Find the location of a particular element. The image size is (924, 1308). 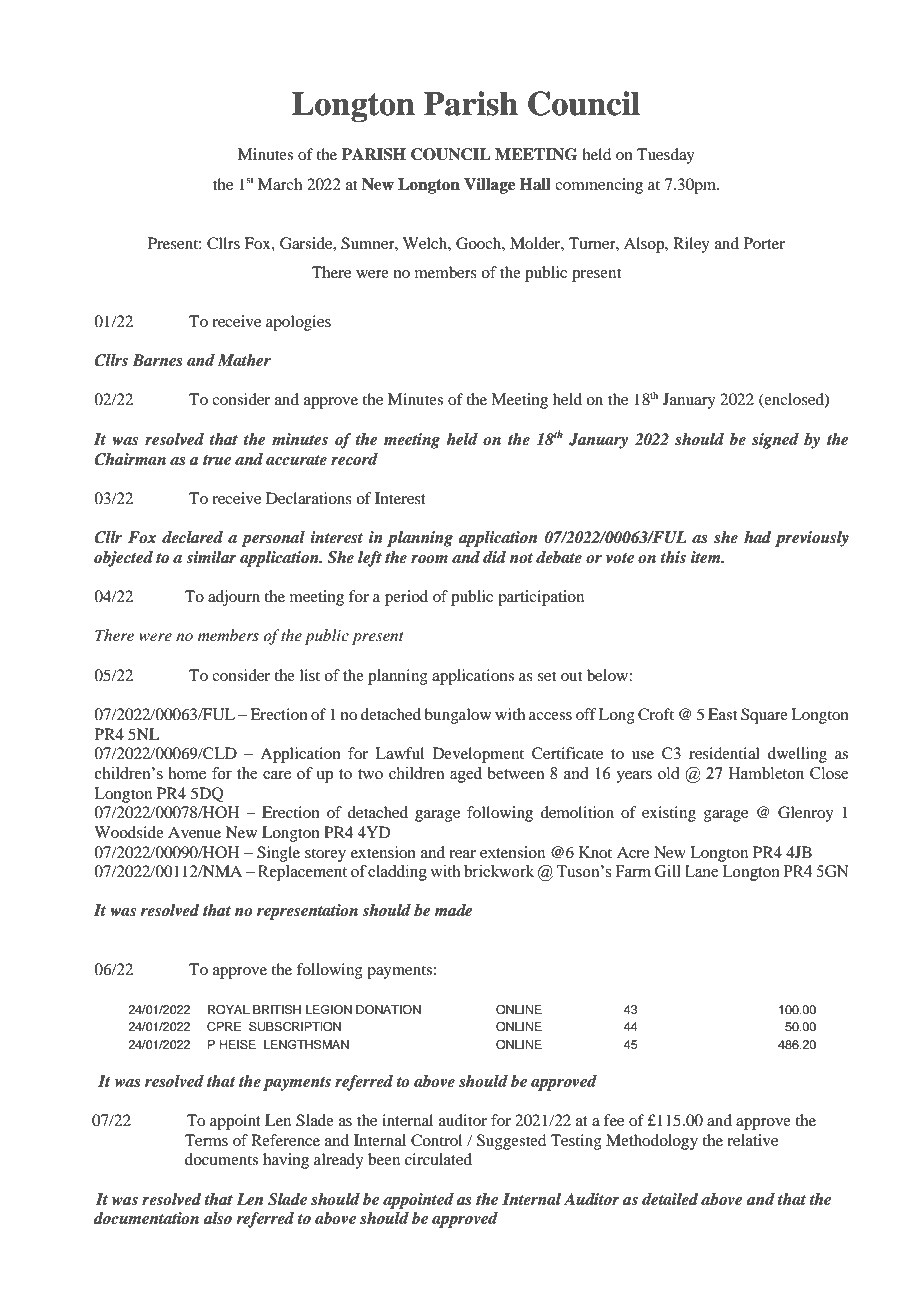

March is located at coordinates (280, 184).
